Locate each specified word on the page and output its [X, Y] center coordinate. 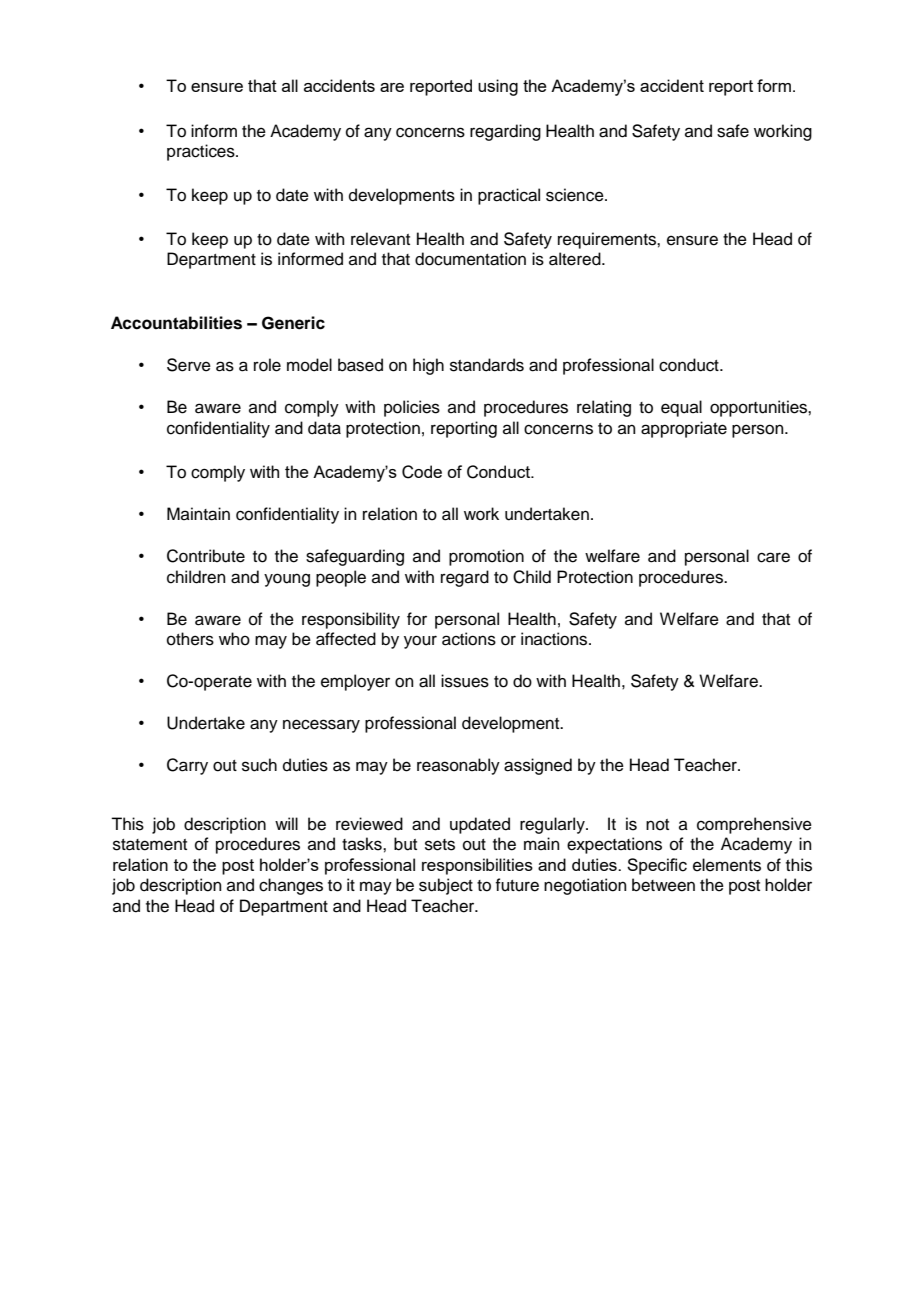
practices [202, 152]
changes [291, 886]
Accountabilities [176, 323]
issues [465, 681]
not [657, 825]
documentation [470, 259]
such [259, 765]
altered [576, 259]
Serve [189, 365]
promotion [486, 557]
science [576, 195]
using [498, 87]
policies [412, 408]
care [773, 557]
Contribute [206, 556]
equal [681, 408]
